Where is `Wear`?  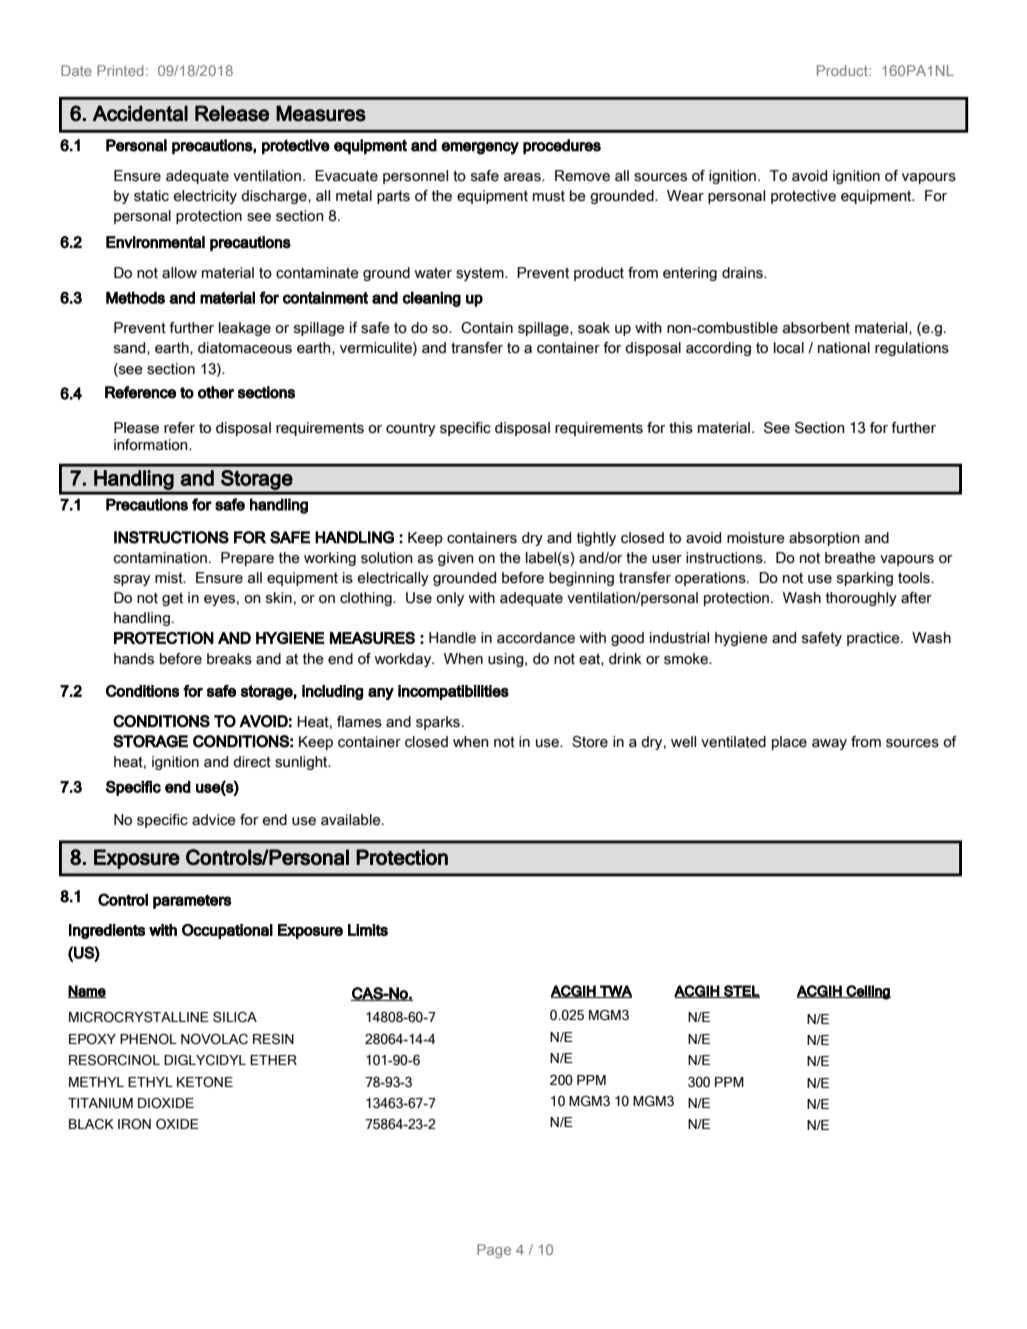 Wear is located at coordinates (685, 196).
